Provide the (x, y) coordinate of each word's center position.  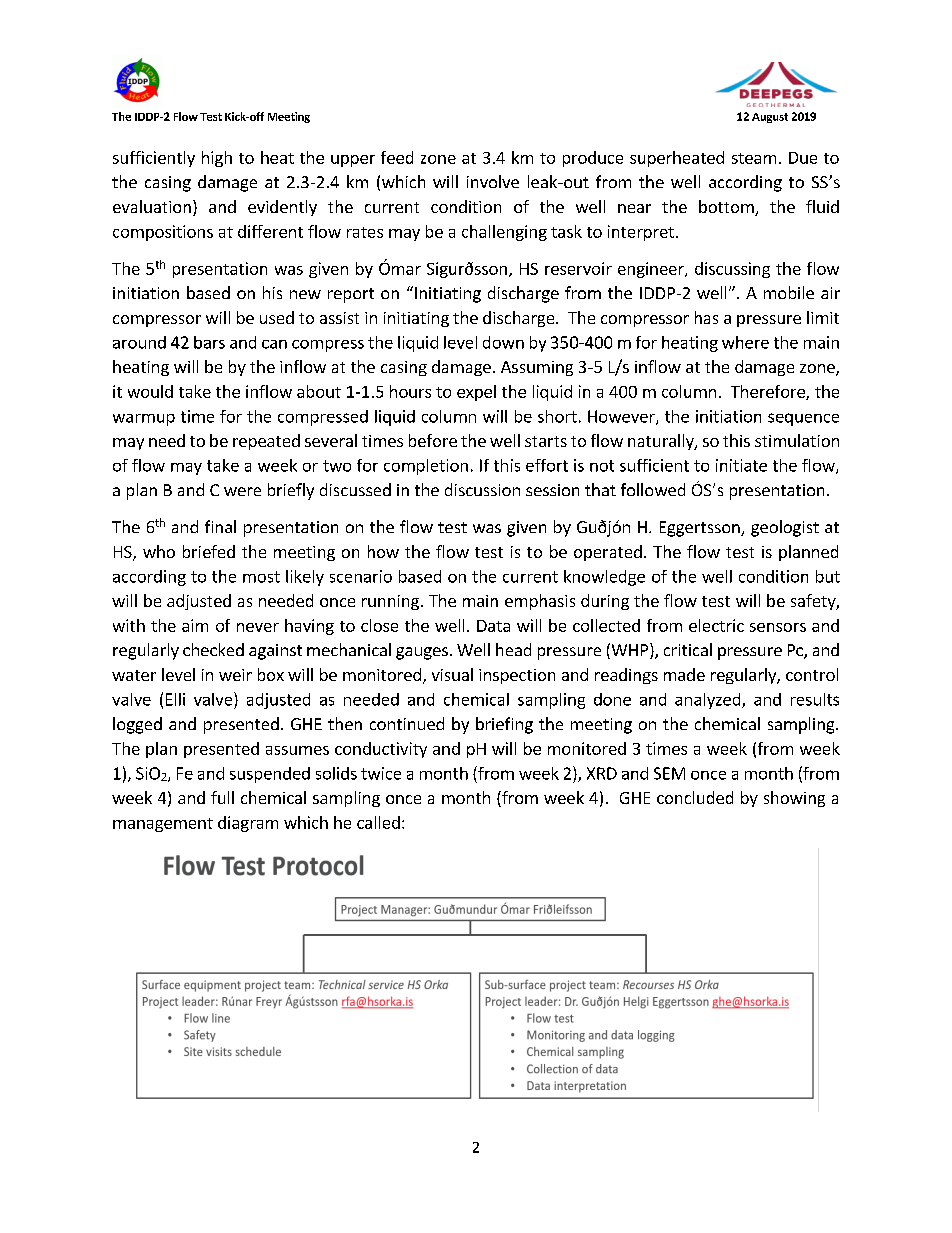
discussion (482, 489)
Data (493, 626)
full (222, 797)
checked (213, 649)
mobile (789, 292)
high (217, 159)
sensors (778, 627)
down (503, 342)
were (242, 491)
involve (493, 181)
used (277, 317)
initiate (741, 465)
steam (754, 158)
